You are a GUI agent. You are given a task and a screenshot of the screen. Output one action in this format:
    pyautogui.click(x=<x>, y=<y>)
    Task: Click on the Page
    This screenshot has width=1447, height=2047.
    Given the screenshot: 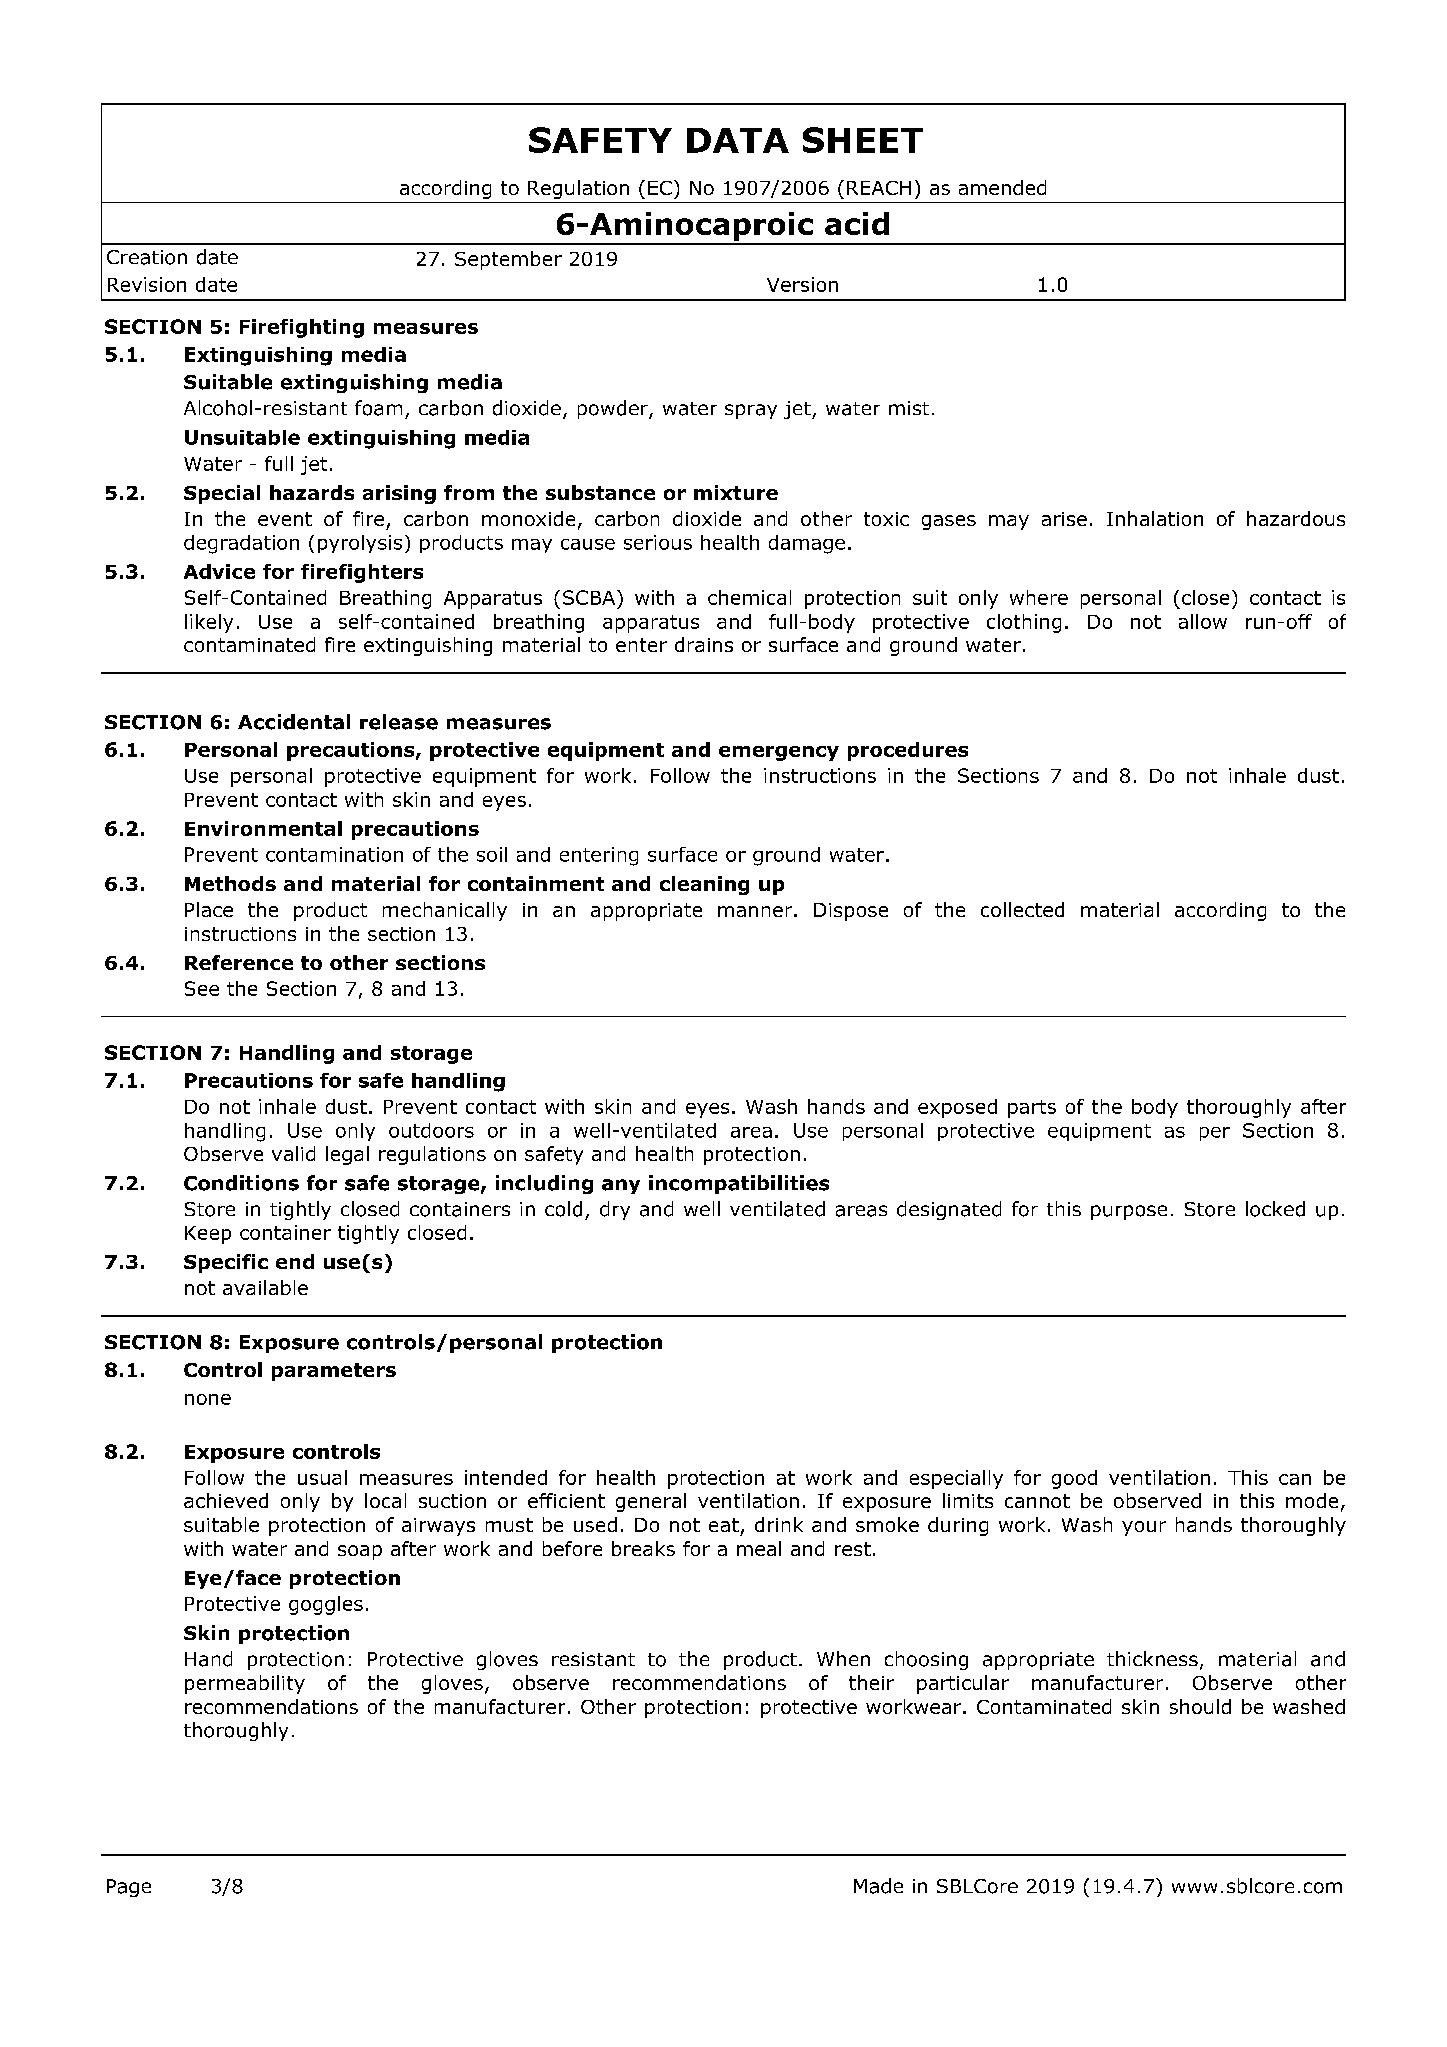 What is the action you would take?
    pyautogui.click(x=129, y=1888)
